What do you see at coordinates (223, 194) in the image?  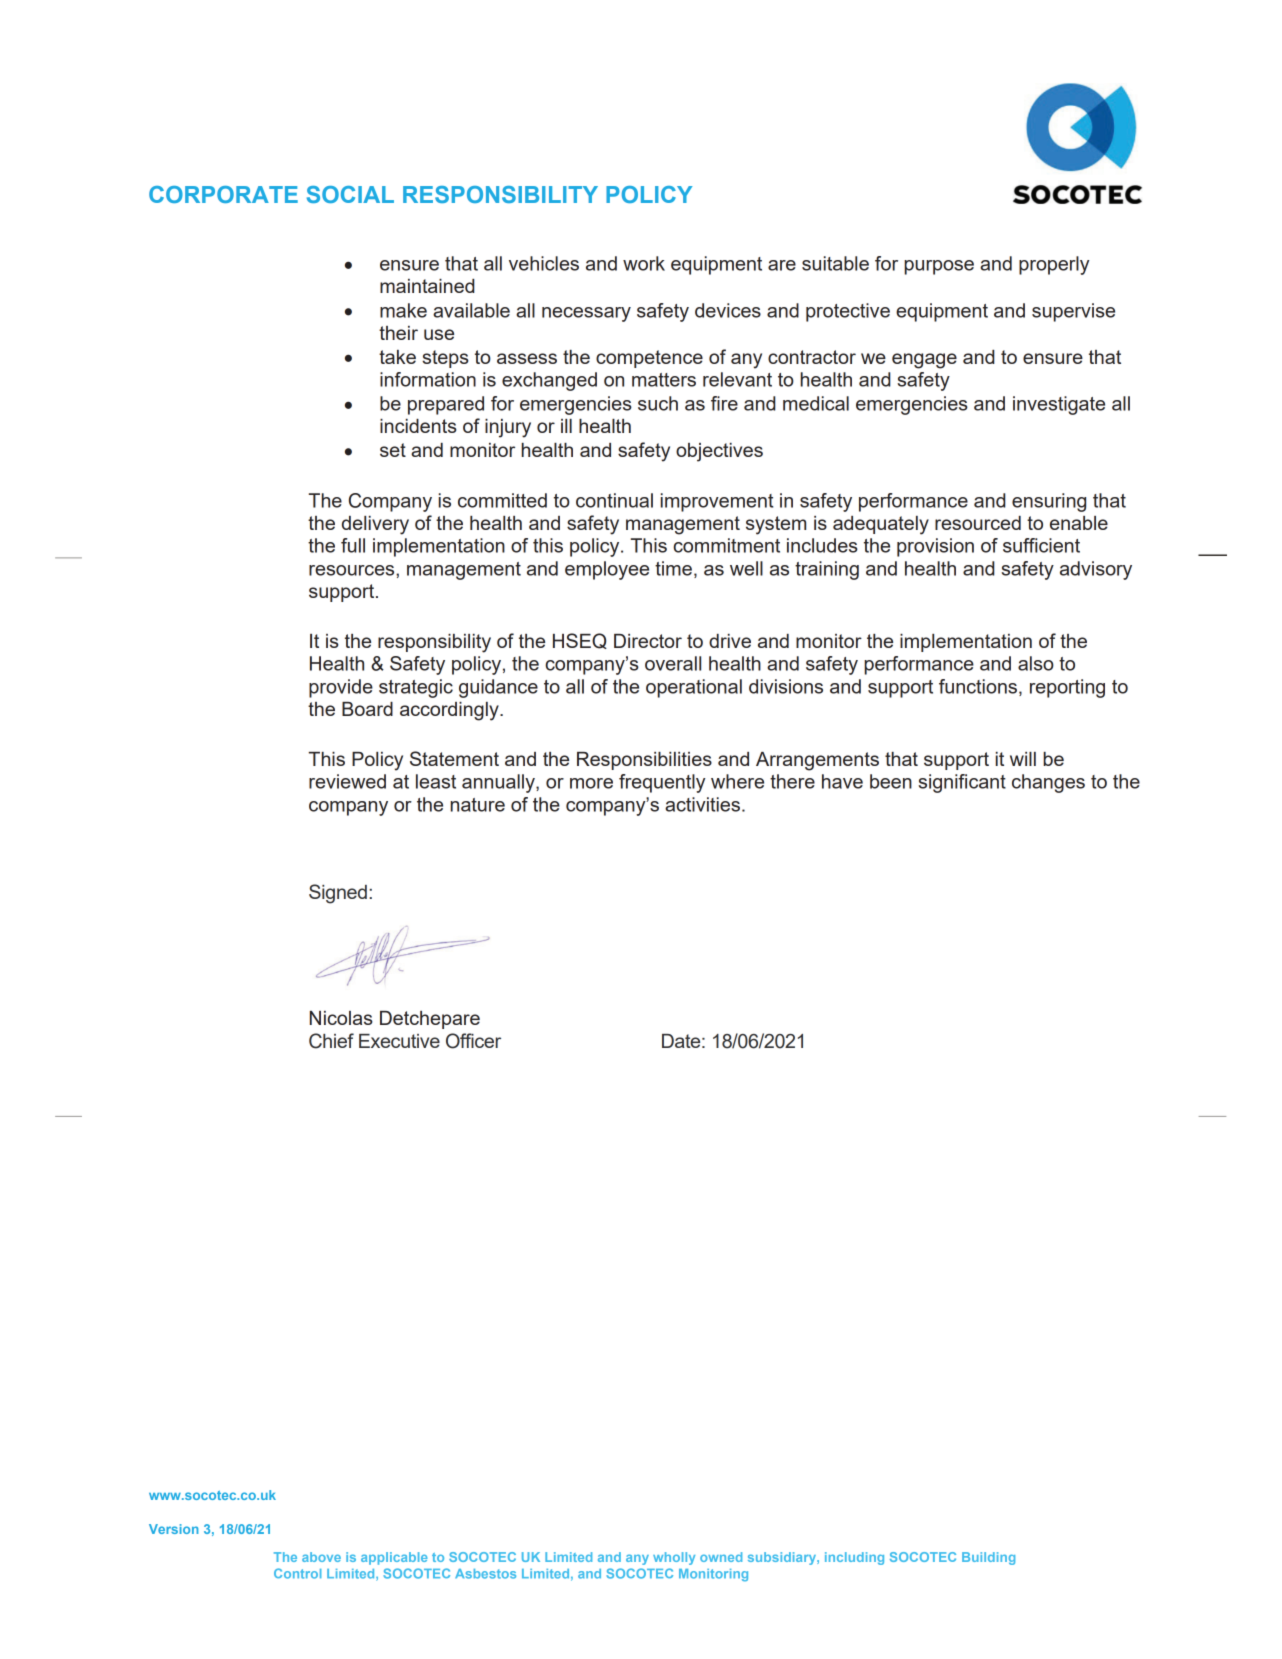 I see `CORPORATE` at bounding box center [223, 194].
